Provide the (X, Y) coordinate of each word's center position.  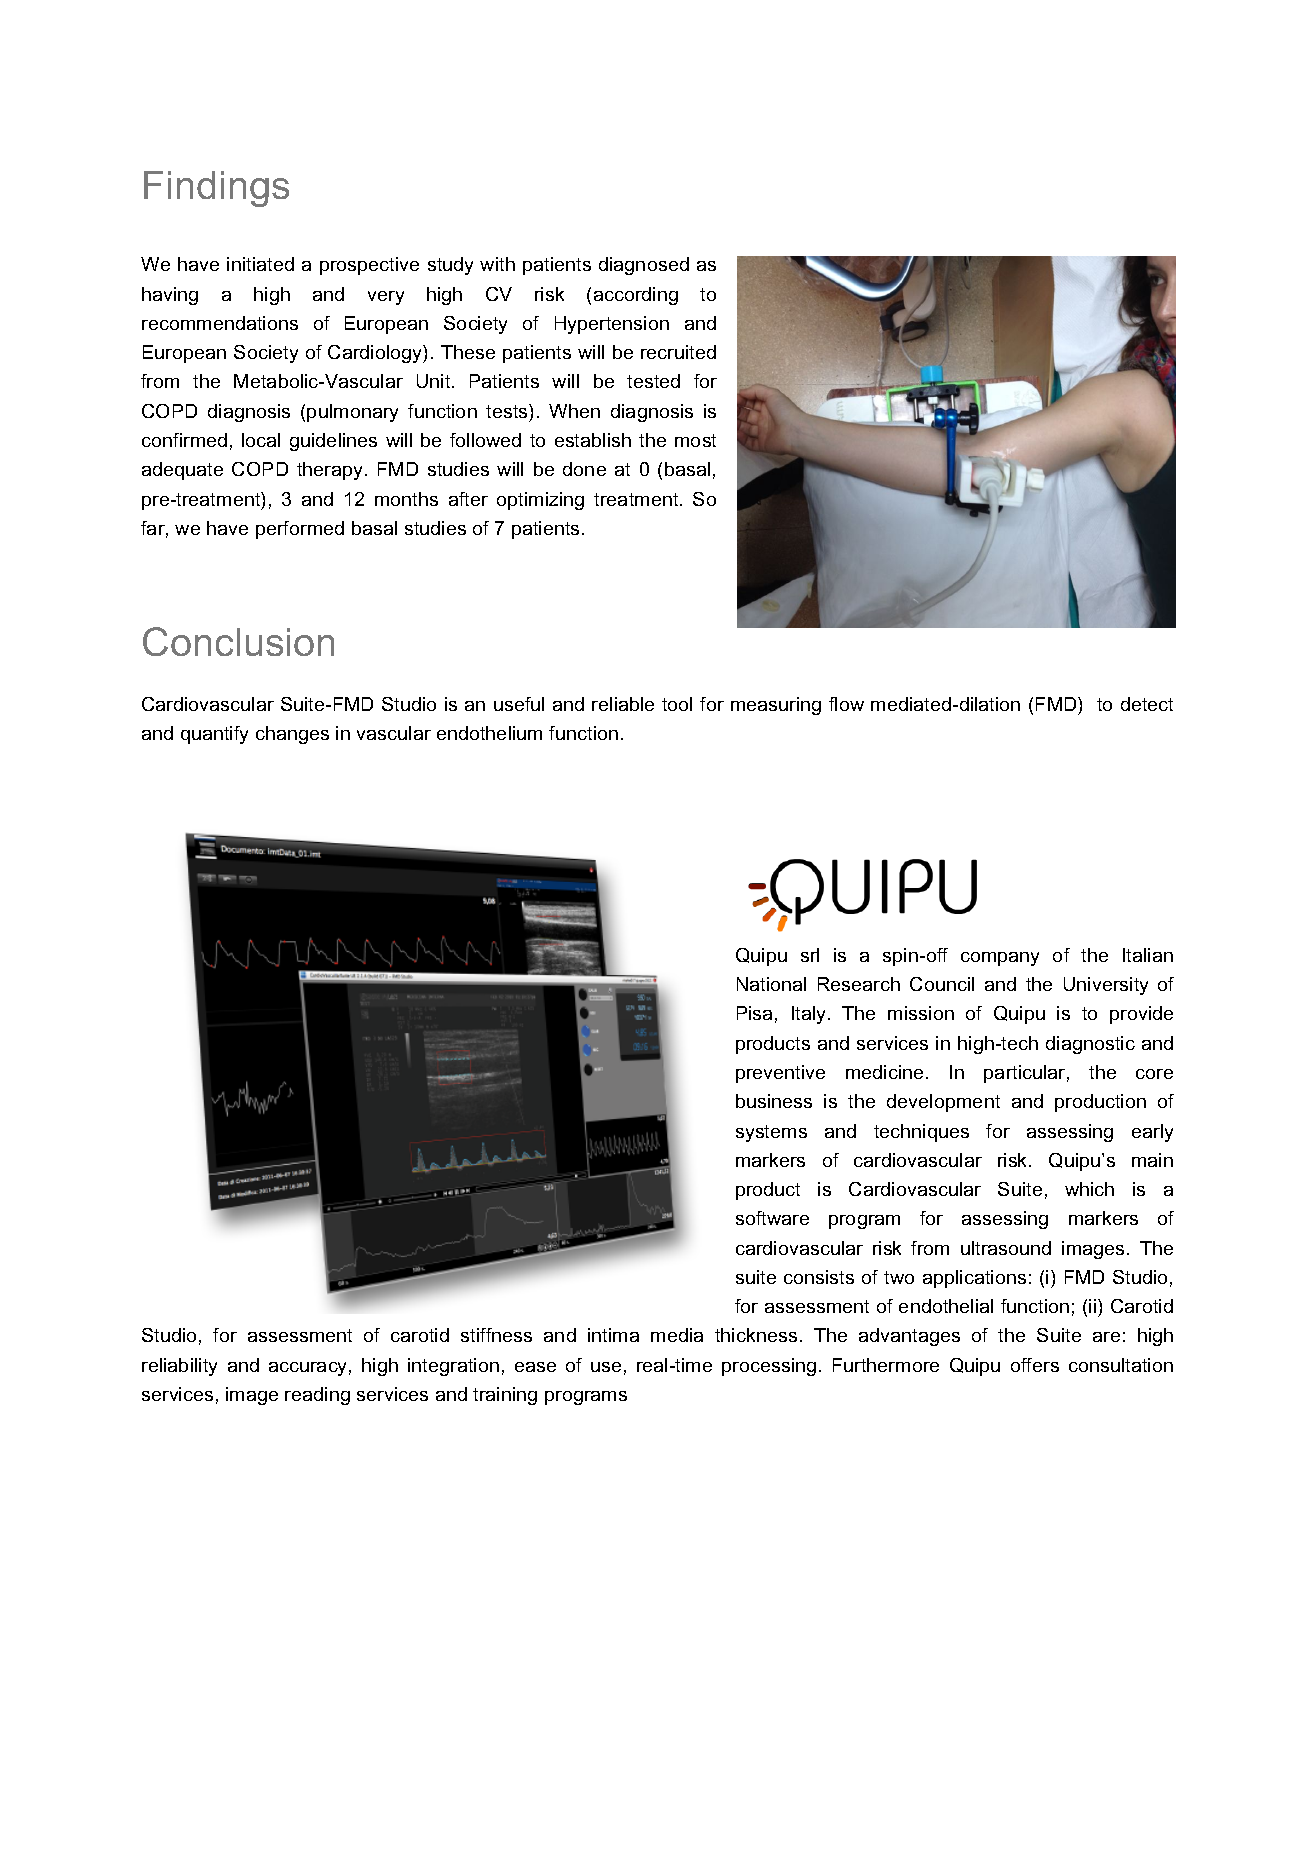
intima (613, 1335)
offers (1035, 1365)
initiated (260, 264)
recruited (678, 352)
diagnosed (644, 266)
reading (317, 1396)
